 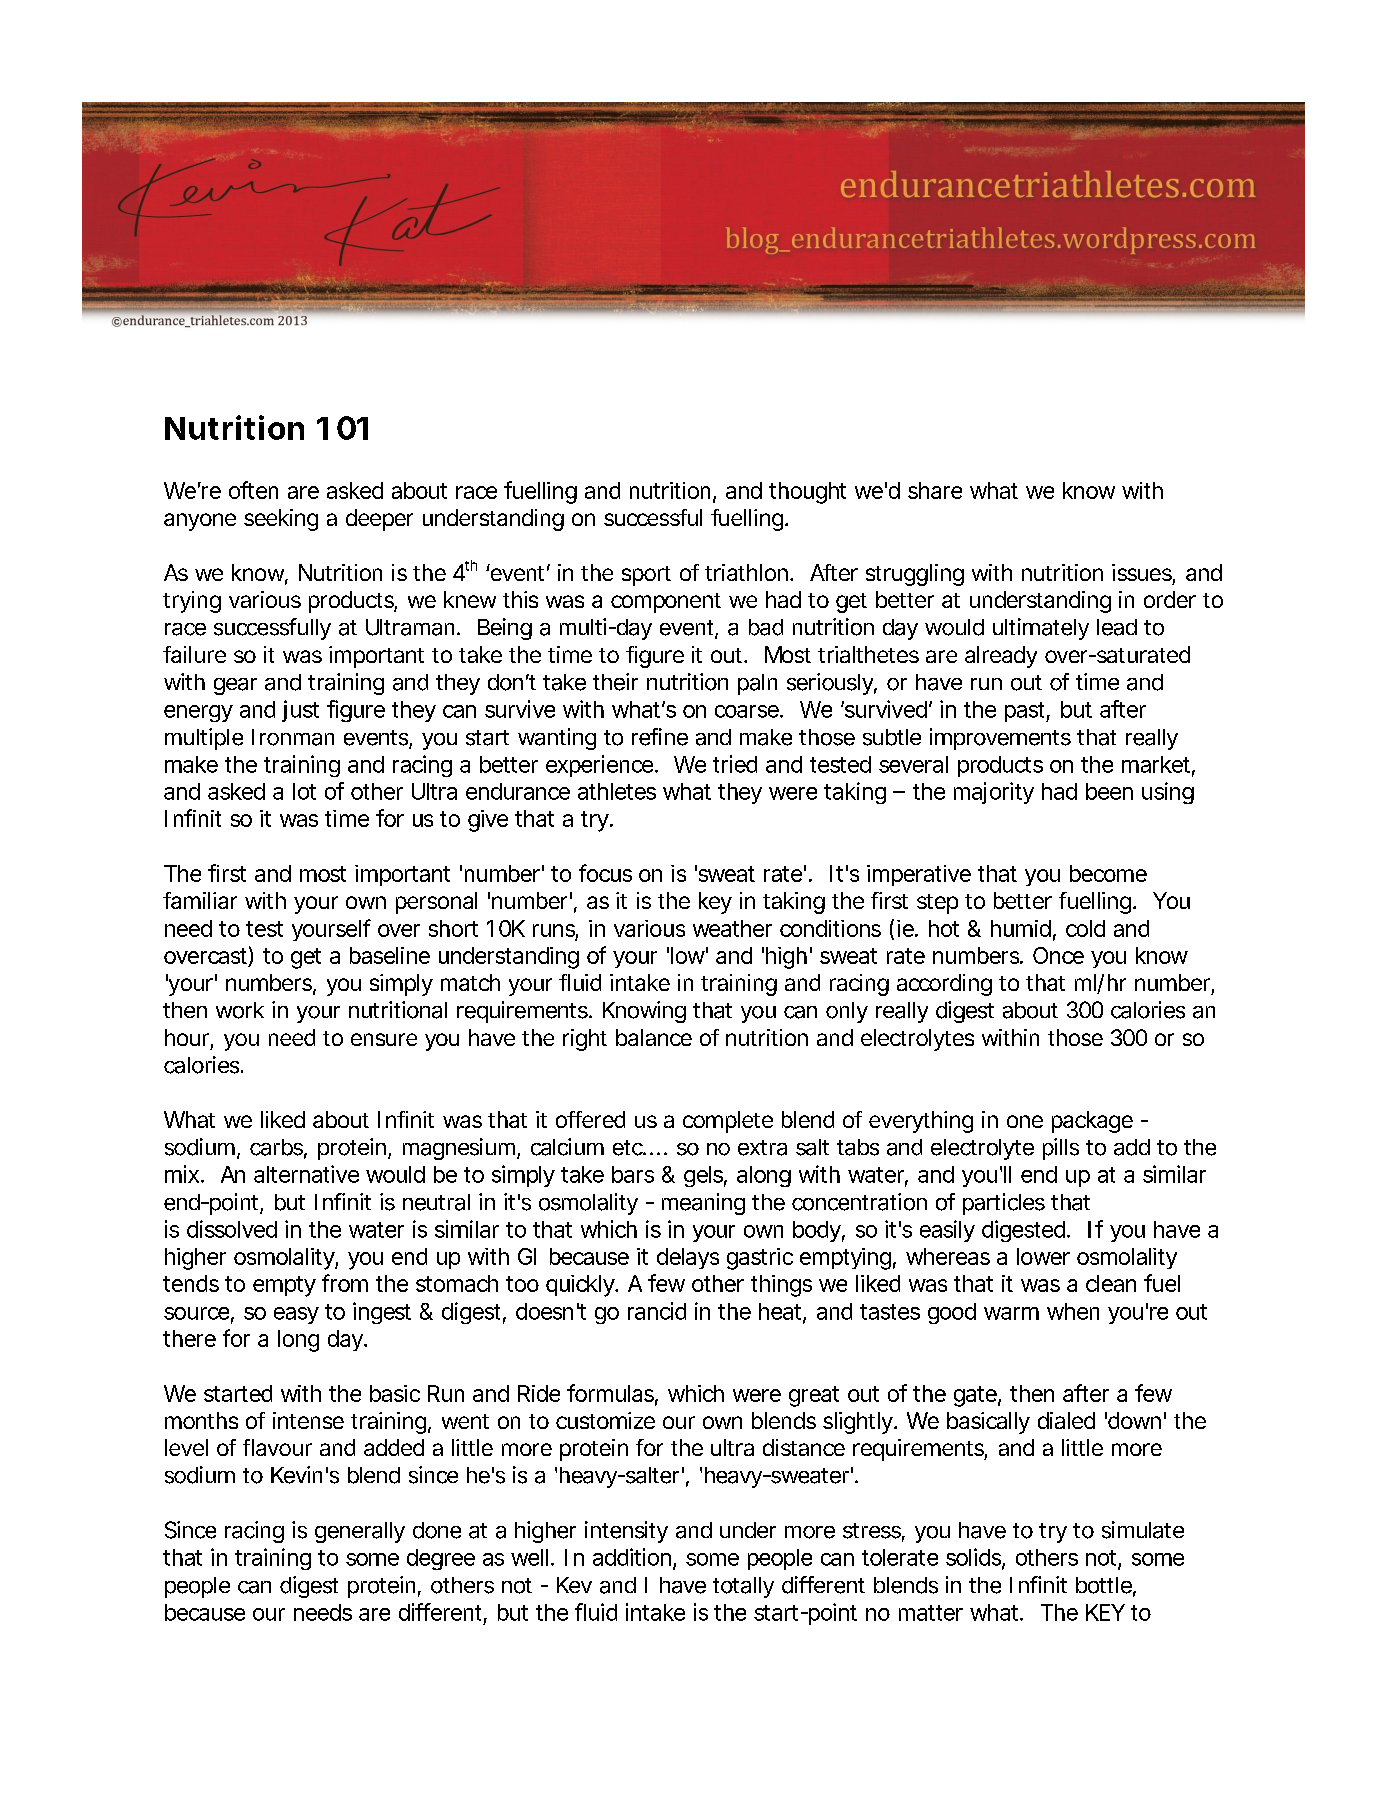 I want to click on when, so click(x=1073, y=1311).
